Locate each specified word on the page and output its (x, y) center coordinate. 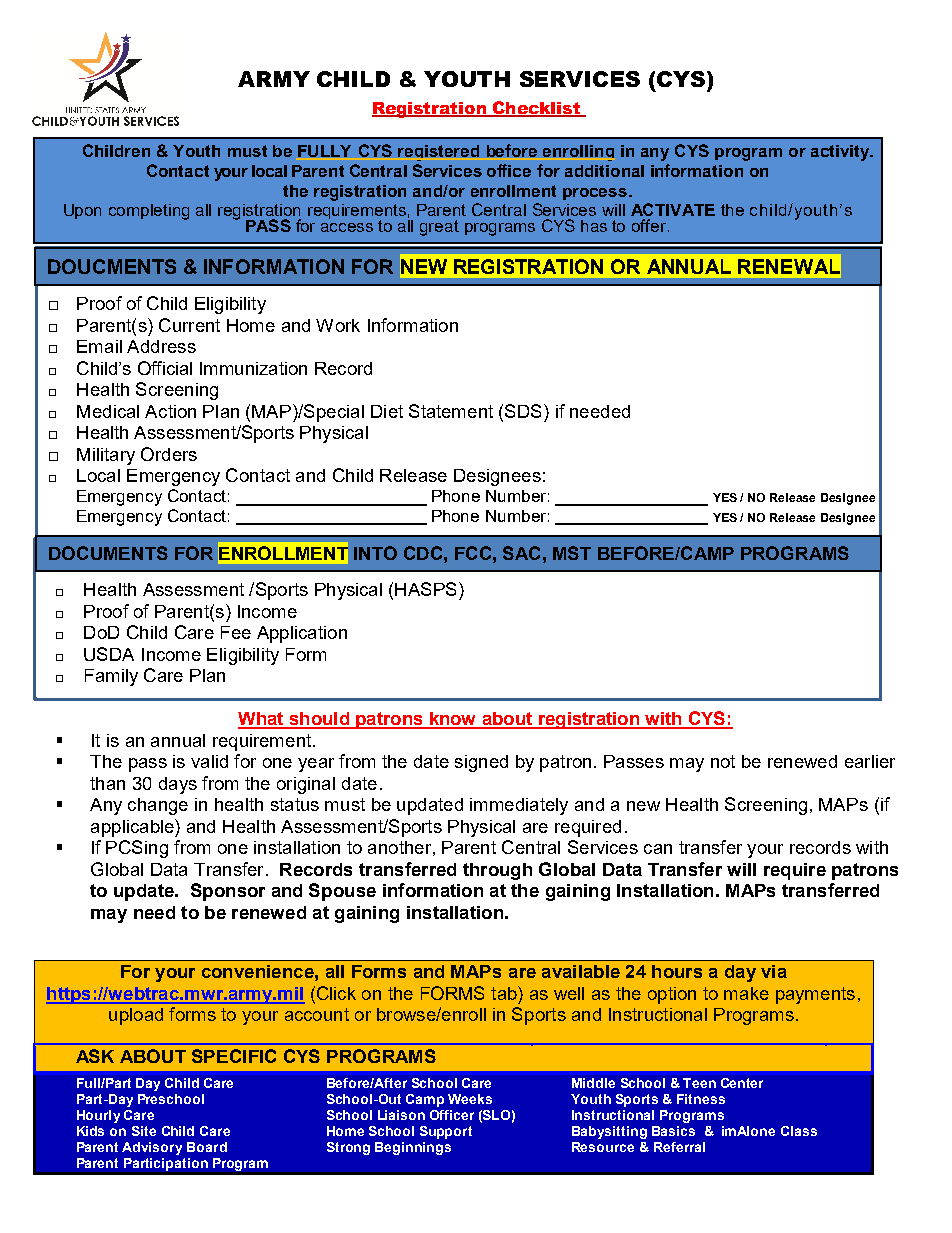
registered (438, 153)
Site (144, 1131)
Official (165, 368)
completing (149, 212)
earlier (870, 761)
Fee (236, 632)
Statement (451, 411)
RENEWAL (789, 266)
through (497, 871)
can (658, 849)
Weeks (470, 1099)
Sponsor (228, 892)
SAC (521, 553)
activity (841, 153)
